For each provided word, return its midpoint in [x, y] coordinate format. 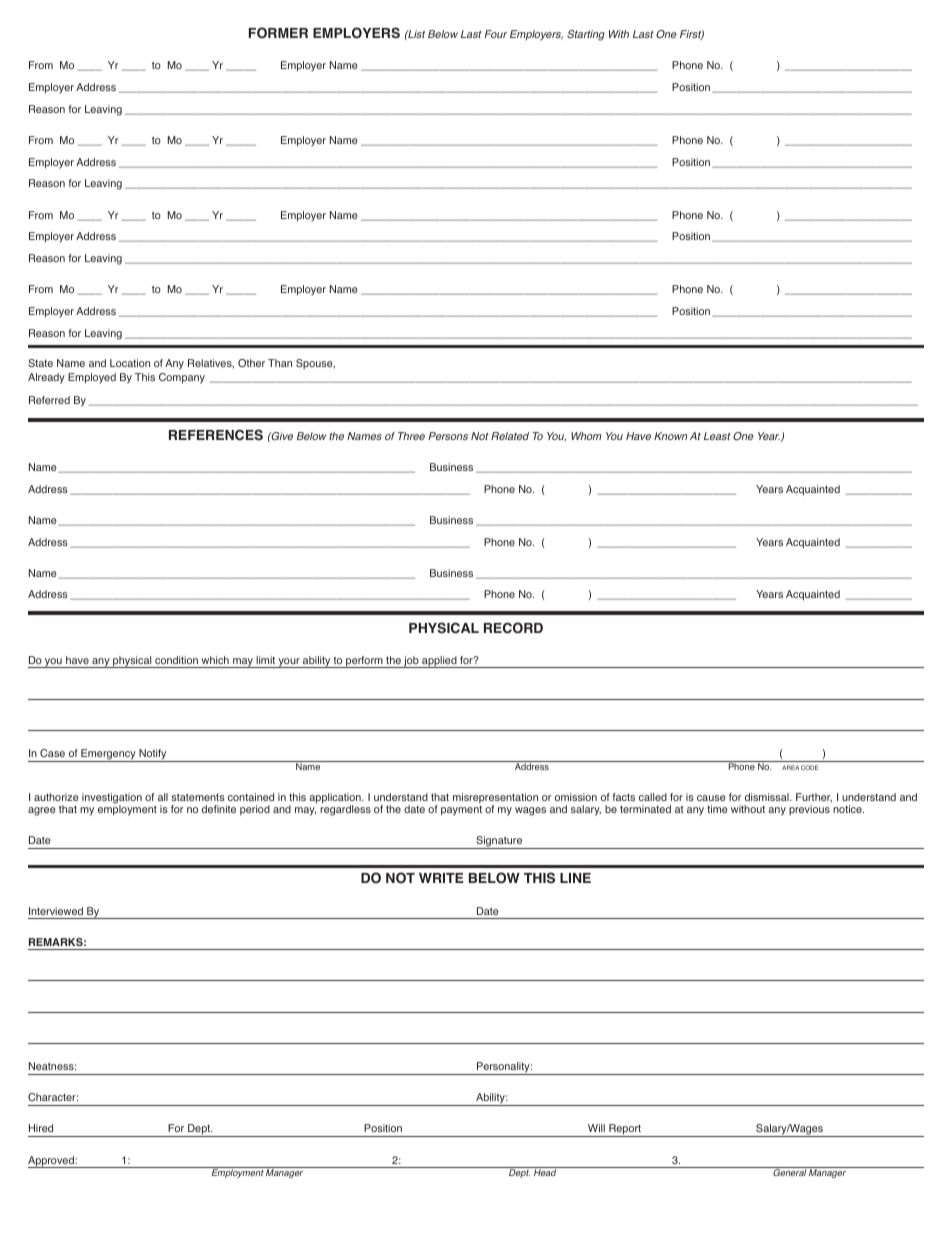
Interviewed [56, 911]
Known [670, 436]
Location [130, 363]
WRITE [441, 878]
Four [495, 34]
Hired [41, 1128]
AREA [790, 767]
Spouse [315, 364]
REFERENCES [216, 435]
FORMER [278, 33]
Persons [448, 436]
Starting [586, 35]
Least [717, 436]
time [717, 809]
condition [176, 660]
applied [439, 662]
